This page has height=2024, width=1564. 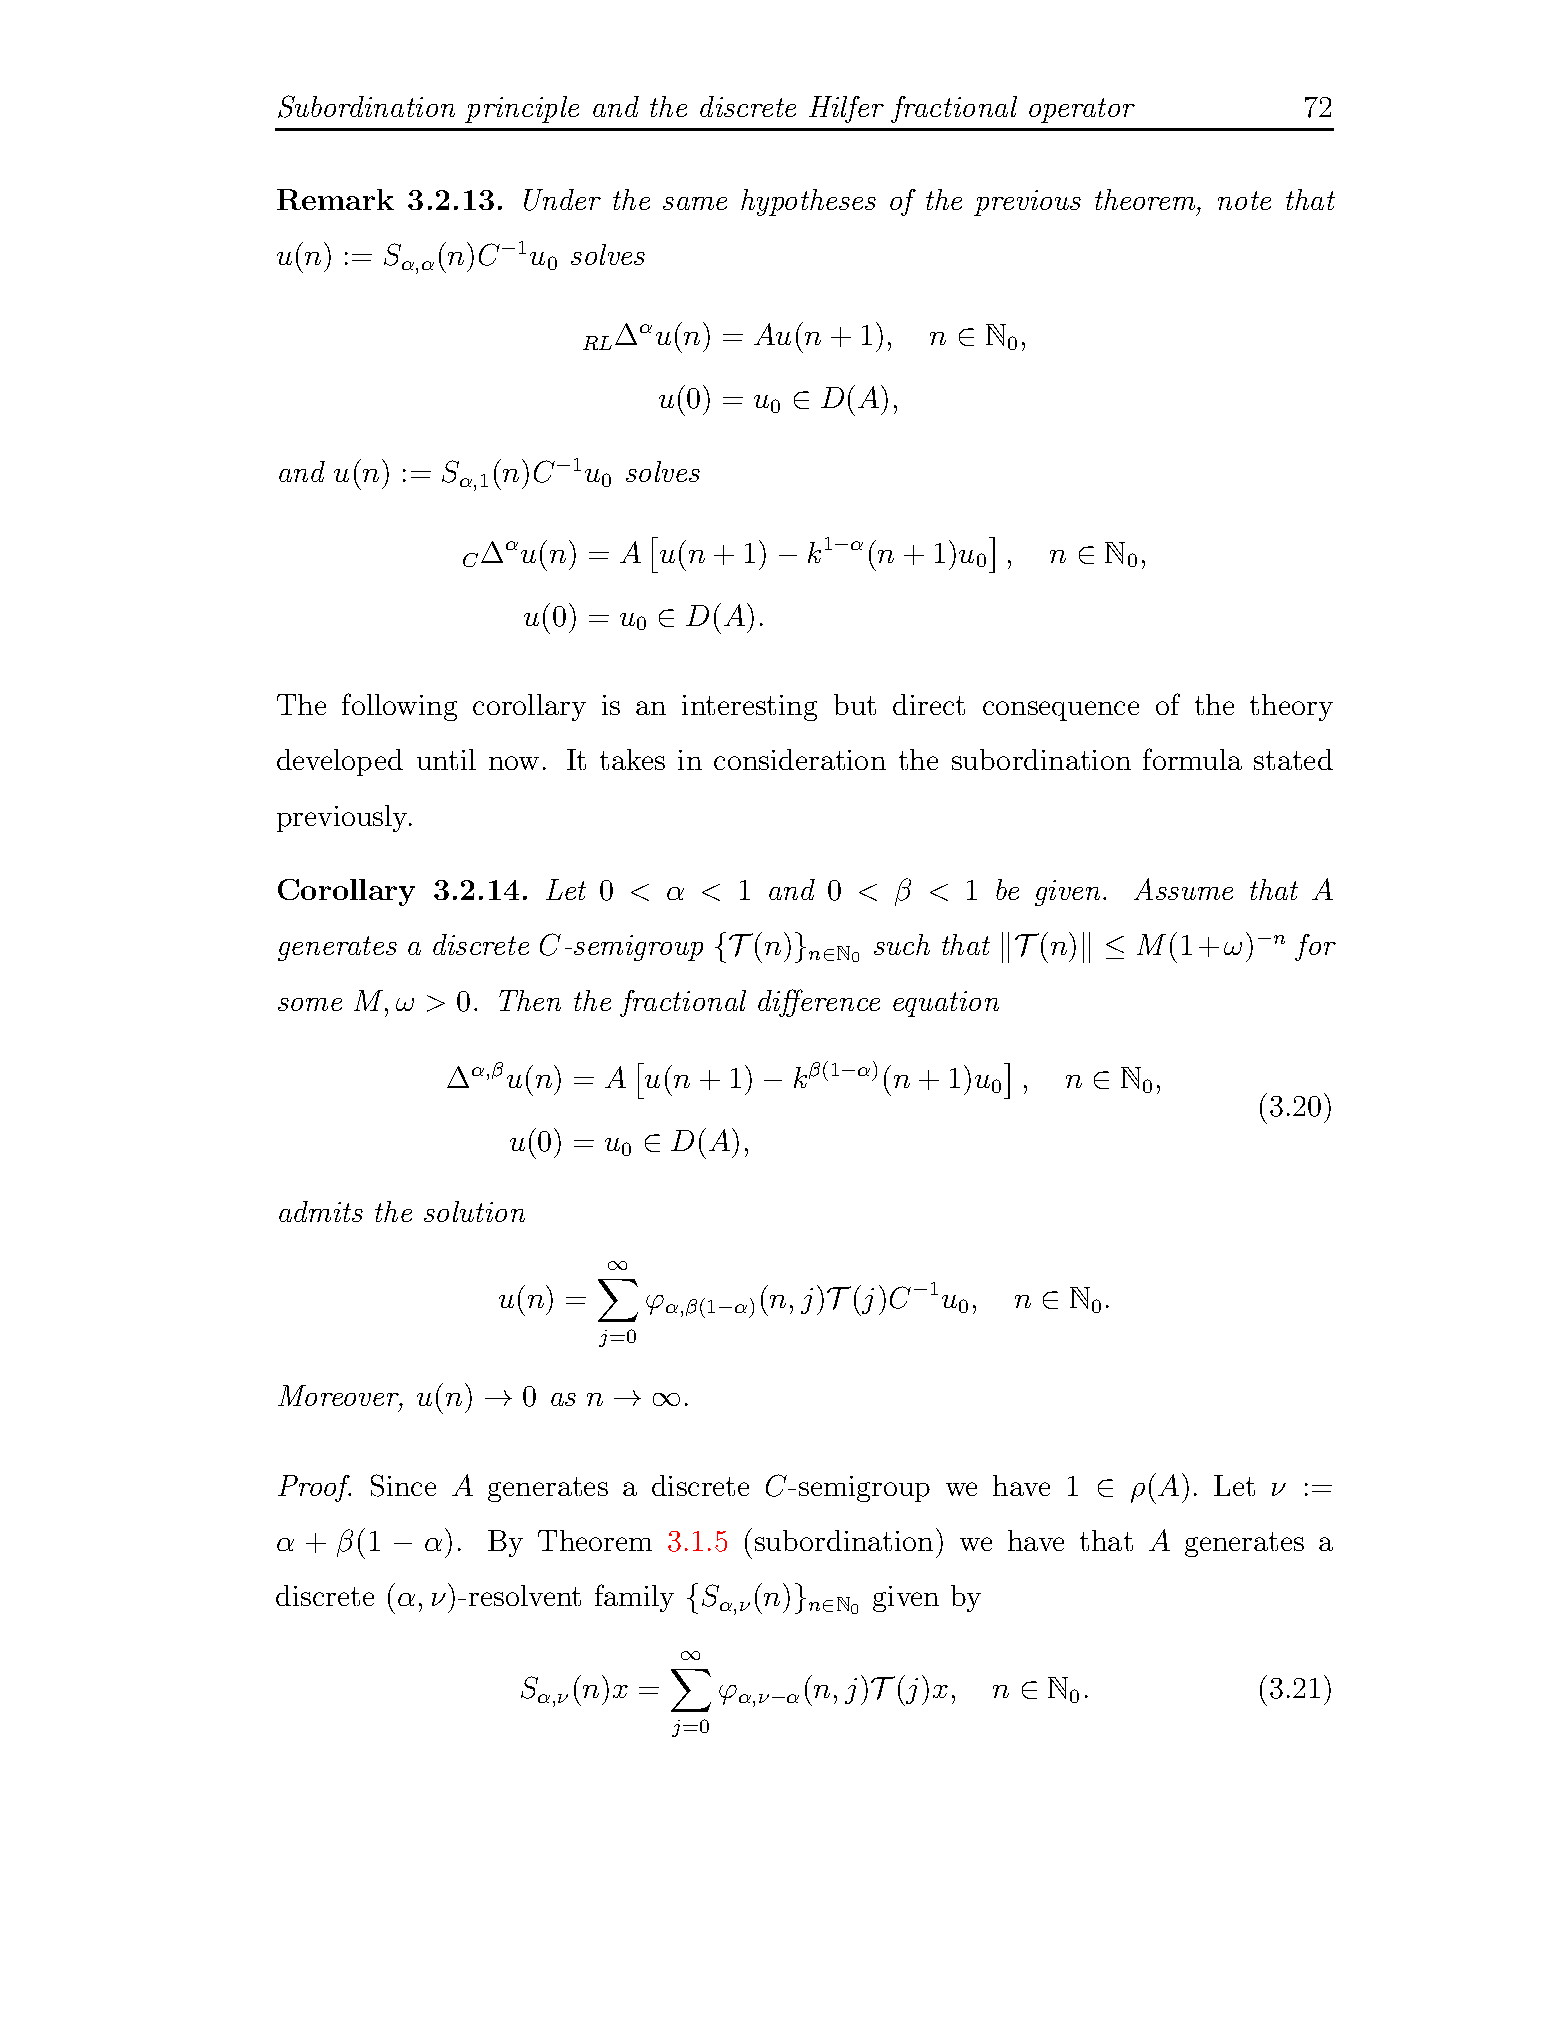 What do you see at coordinates (335, 199) in the page?
I see `Remark` at bounding box center [335, 199].
